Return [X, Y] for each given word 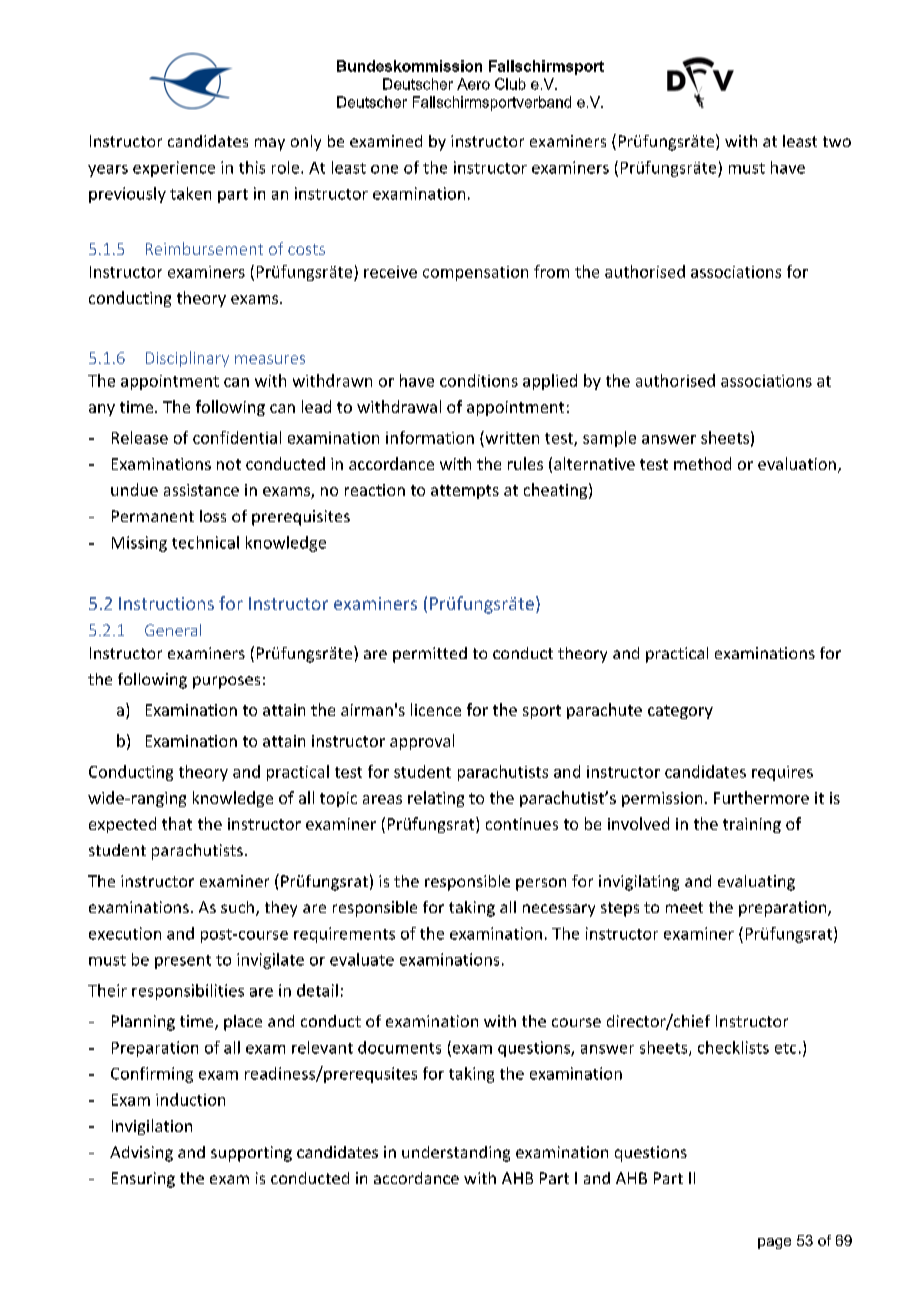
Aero [473, 84]
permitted [430, 655]
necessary [559, 910]
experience [174, 169]
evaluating [756, 883]
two [837, 141]
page [774, 1243]
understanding [456, 1154]
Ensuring [143, 1180]
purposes [226, 682]
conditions [479, 380]
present [183, 962]
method [702, 463]
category [680, 712]
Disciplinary [187, 359]
